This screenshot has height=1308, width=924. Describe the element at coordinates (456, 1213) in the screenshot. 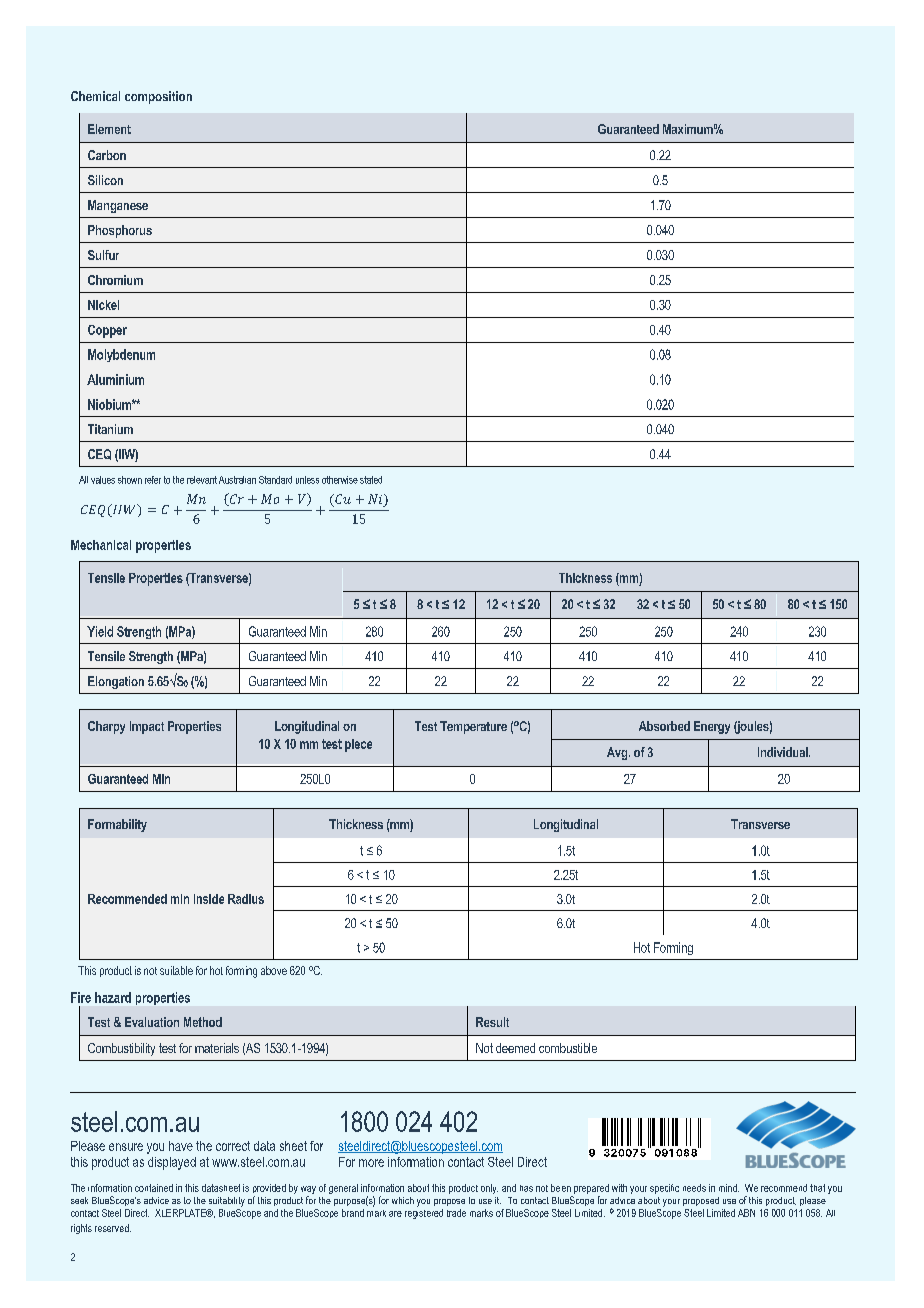

I see `trade` at that location.
